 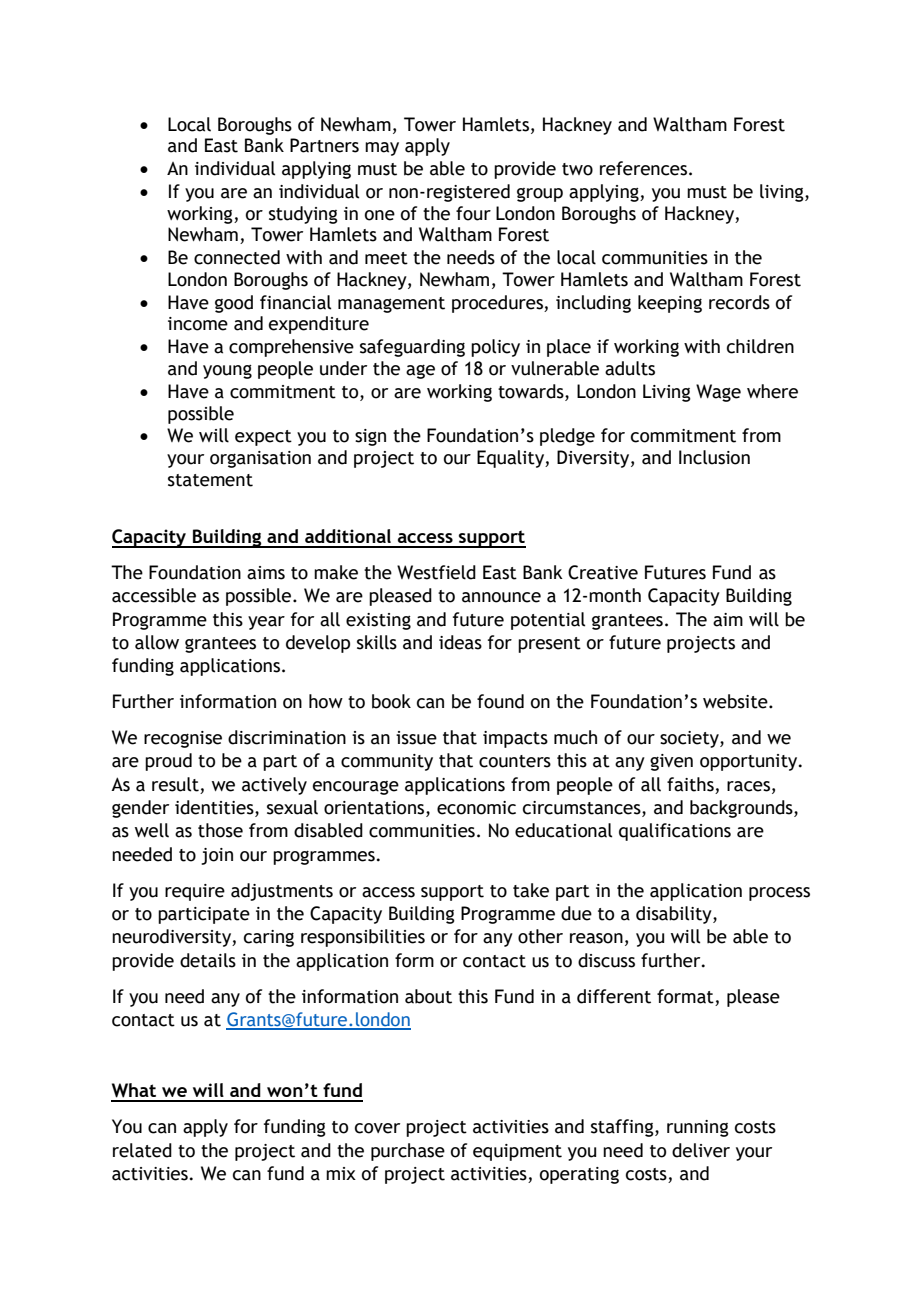 What do you see at coordinates (303, 215) in the image?
I see `studying` at bounding box center [303, 215].
